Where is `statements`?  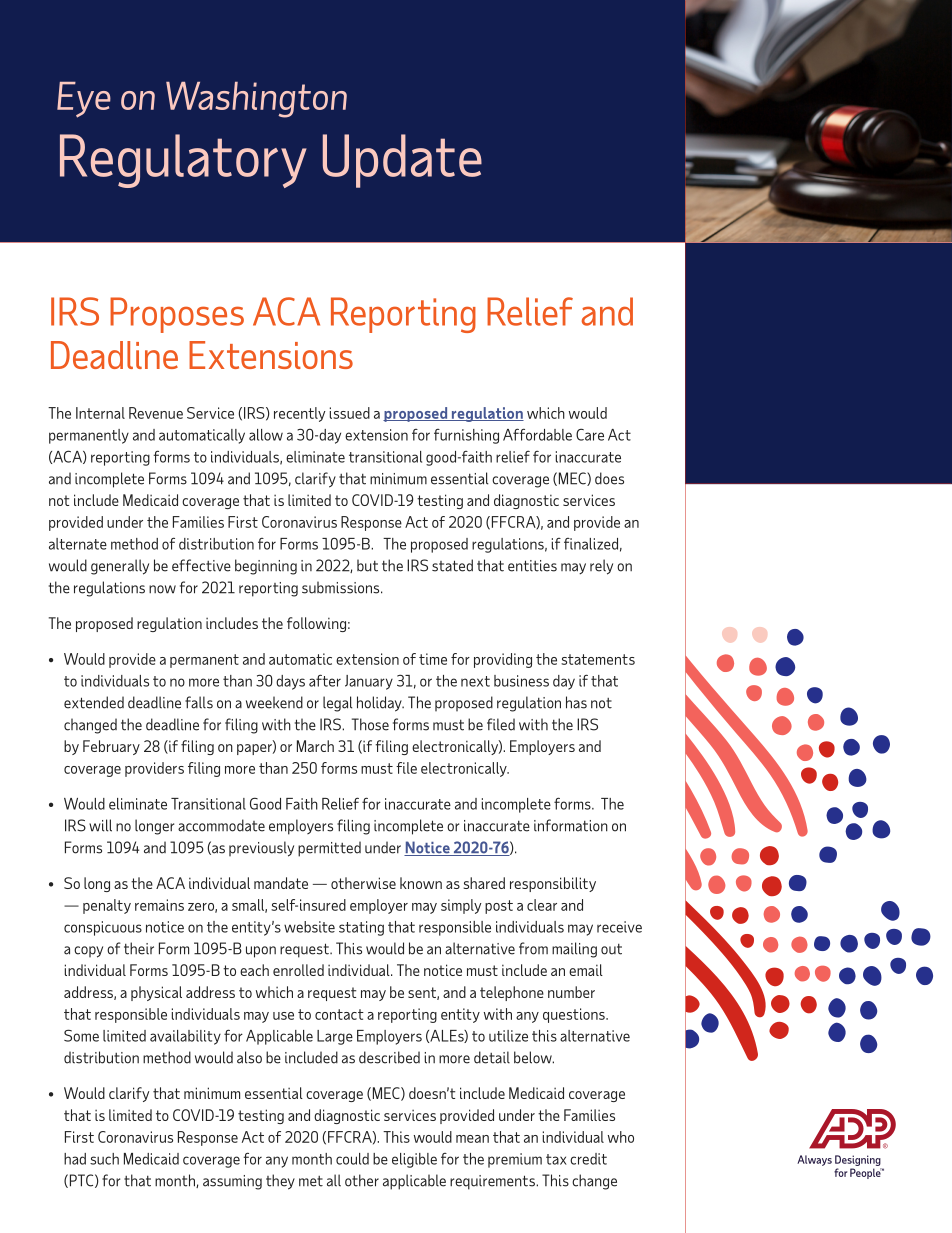 statements is located at coordinates (598, 659).
